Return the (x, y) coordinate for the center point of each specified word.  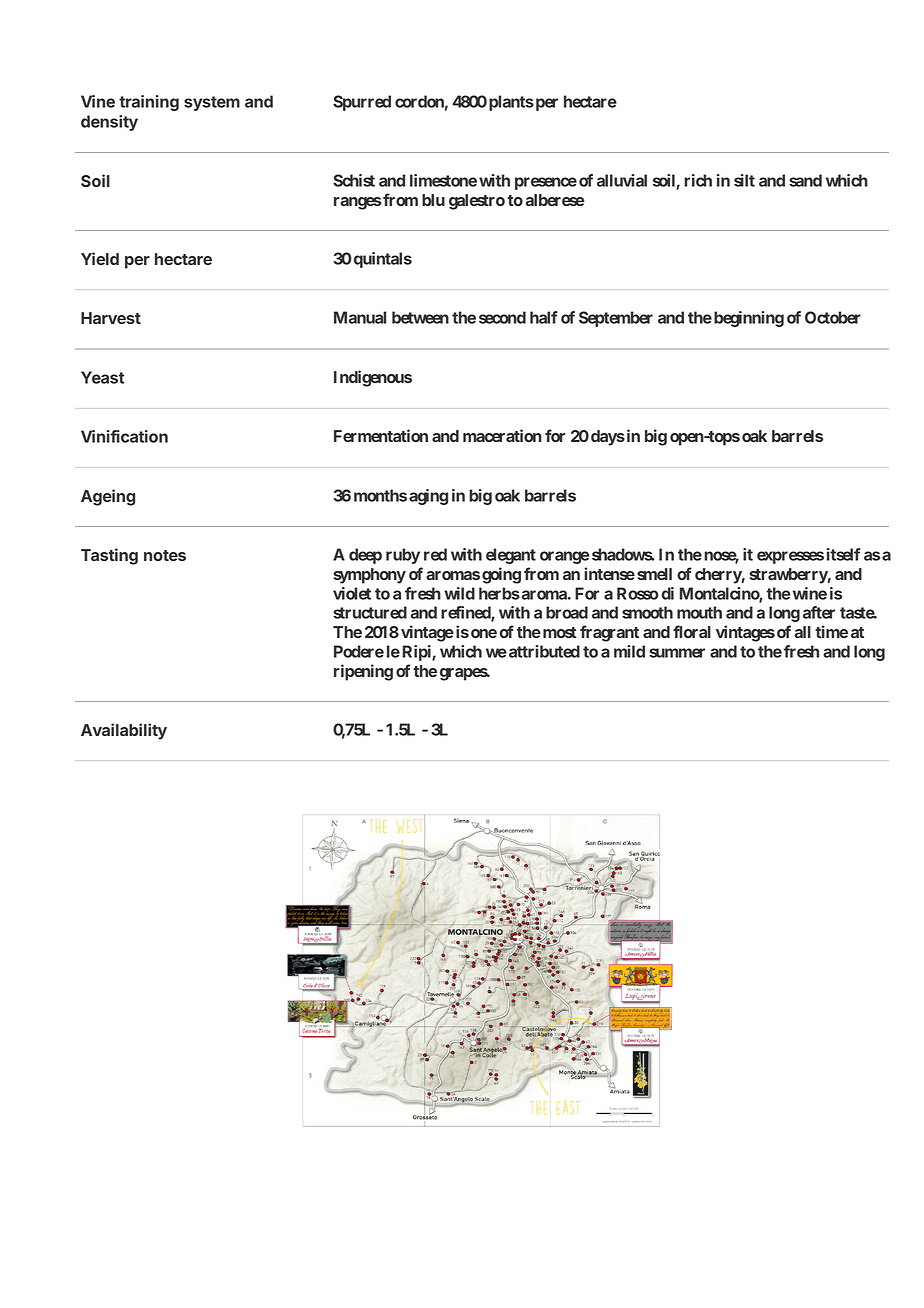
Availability (124, 731)
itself (843, 554)
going (501, 575)
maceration (502, 435)
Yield (100, 258)
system (212, 103)
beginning (749, 319)
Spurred (362, 103)
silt (744, 180)
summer (677, 653)
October (833, 317)
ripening (363, 672)
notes (165, 555)
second (502, 317)
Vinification (124, 436)
